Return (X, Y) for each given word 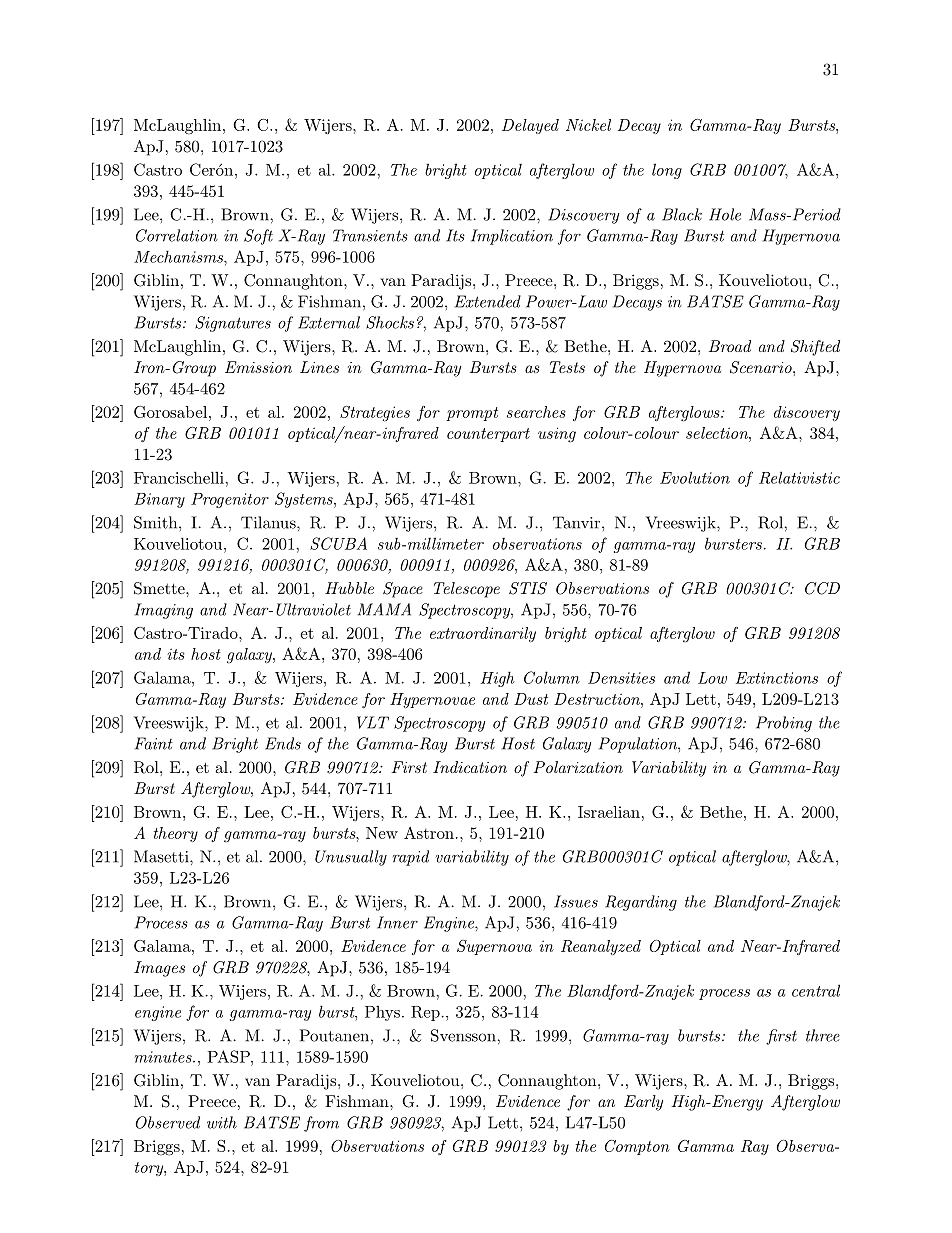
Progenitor (230, 500)
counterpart (488, 435)
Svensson (464, 1035)
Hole (725, 214)
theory (176, 834)
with (222, 1122)
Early (643, 1103)
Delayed (530, 126)
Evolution (695, 477)
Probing (784, 724)
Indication (470, 767)
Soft (258, 237)
